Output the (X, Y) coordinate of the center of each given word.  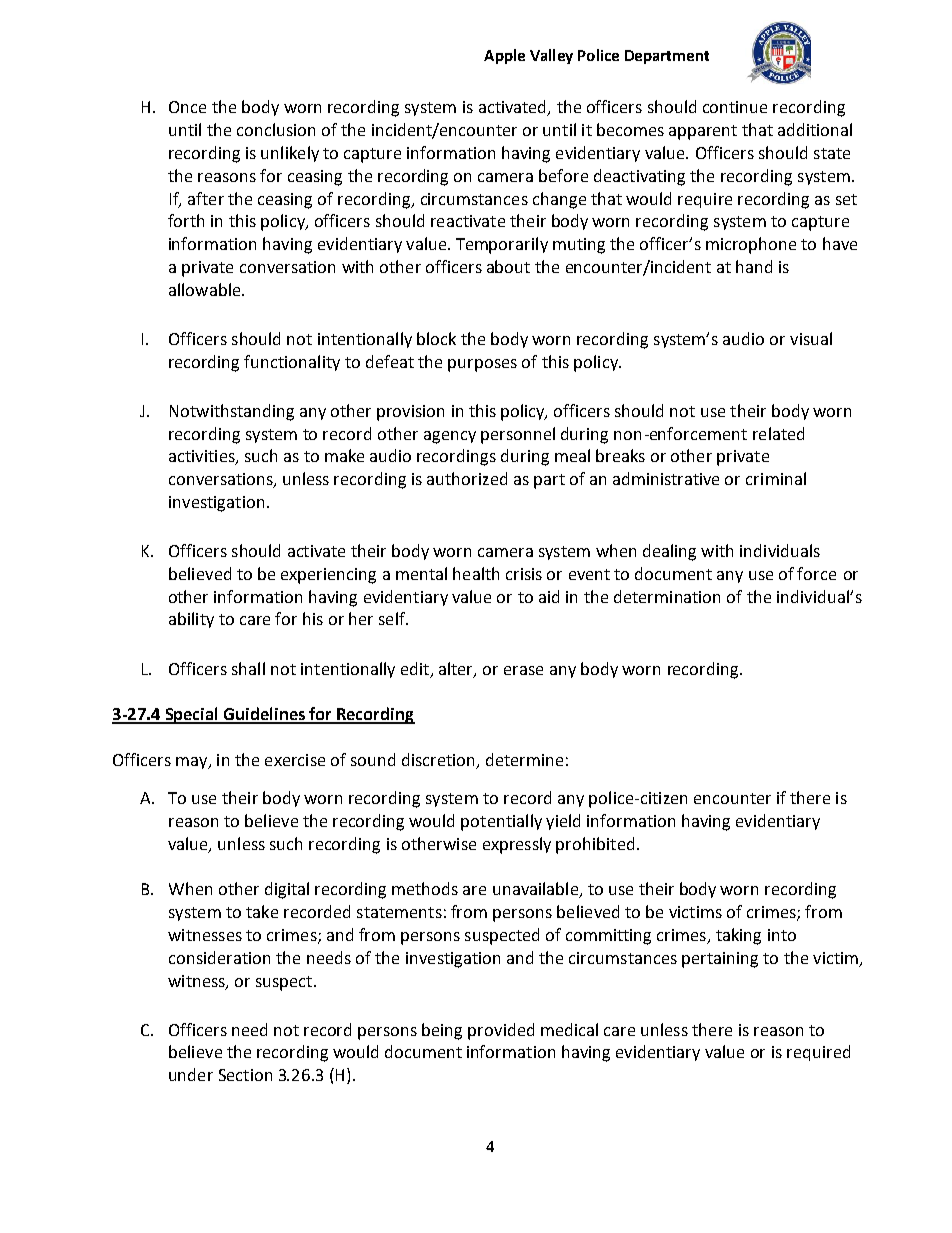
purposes (482, 365)
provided (501, 1031)
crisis (524, 574)
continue (735, 107)
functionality (292, 363)
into (782, 935)
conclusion (276, 129)
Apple (504, 56)
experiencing (328, 576)
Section (245, 1075)
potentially (501, 822)
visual (811, 338)
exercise (295, 760)
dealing (669, 552)
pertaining (720, 960)
